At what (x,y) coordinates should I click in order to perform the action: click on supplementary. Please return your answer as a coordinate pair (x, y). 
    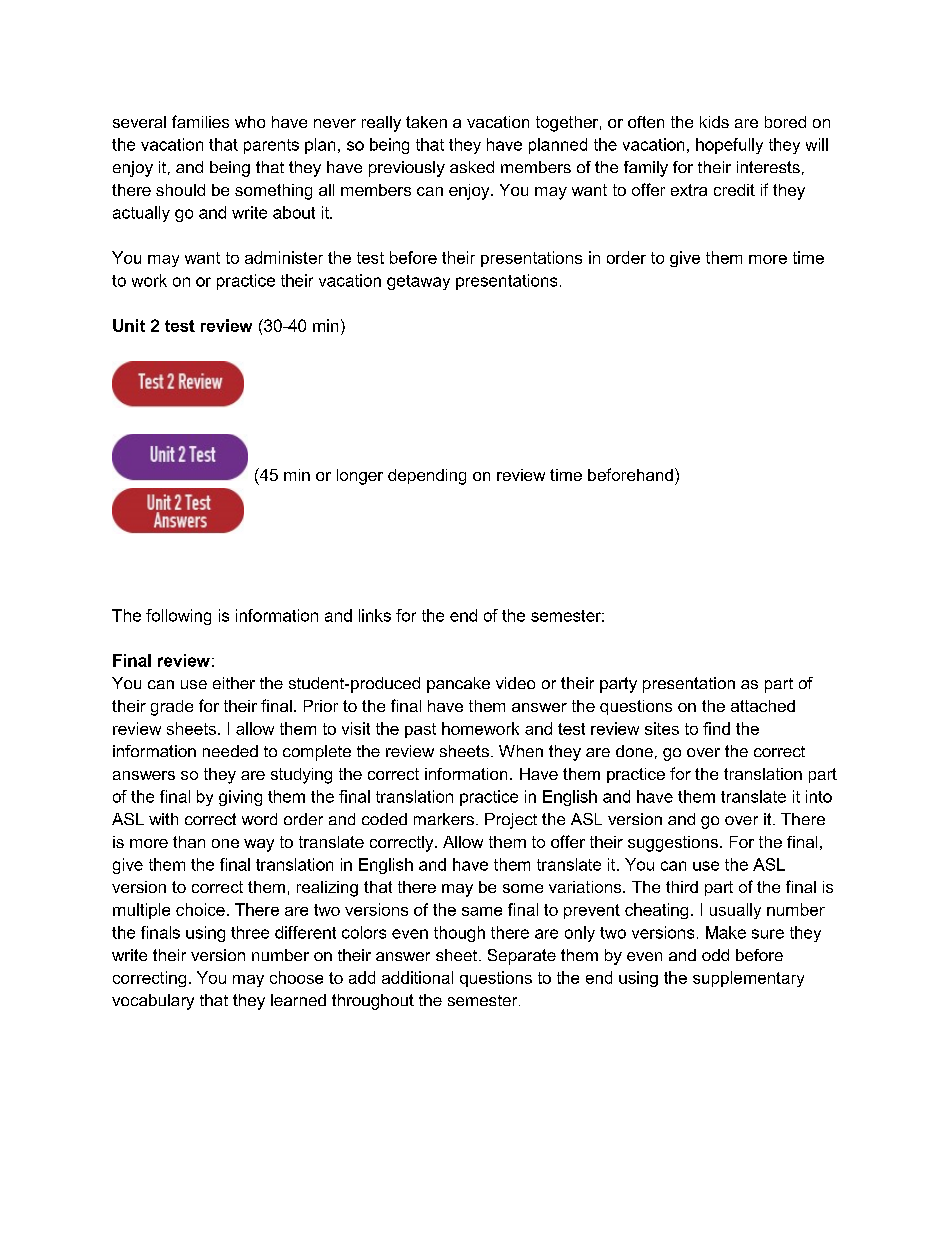
    Looking at the image, I should click on (748, 979).
